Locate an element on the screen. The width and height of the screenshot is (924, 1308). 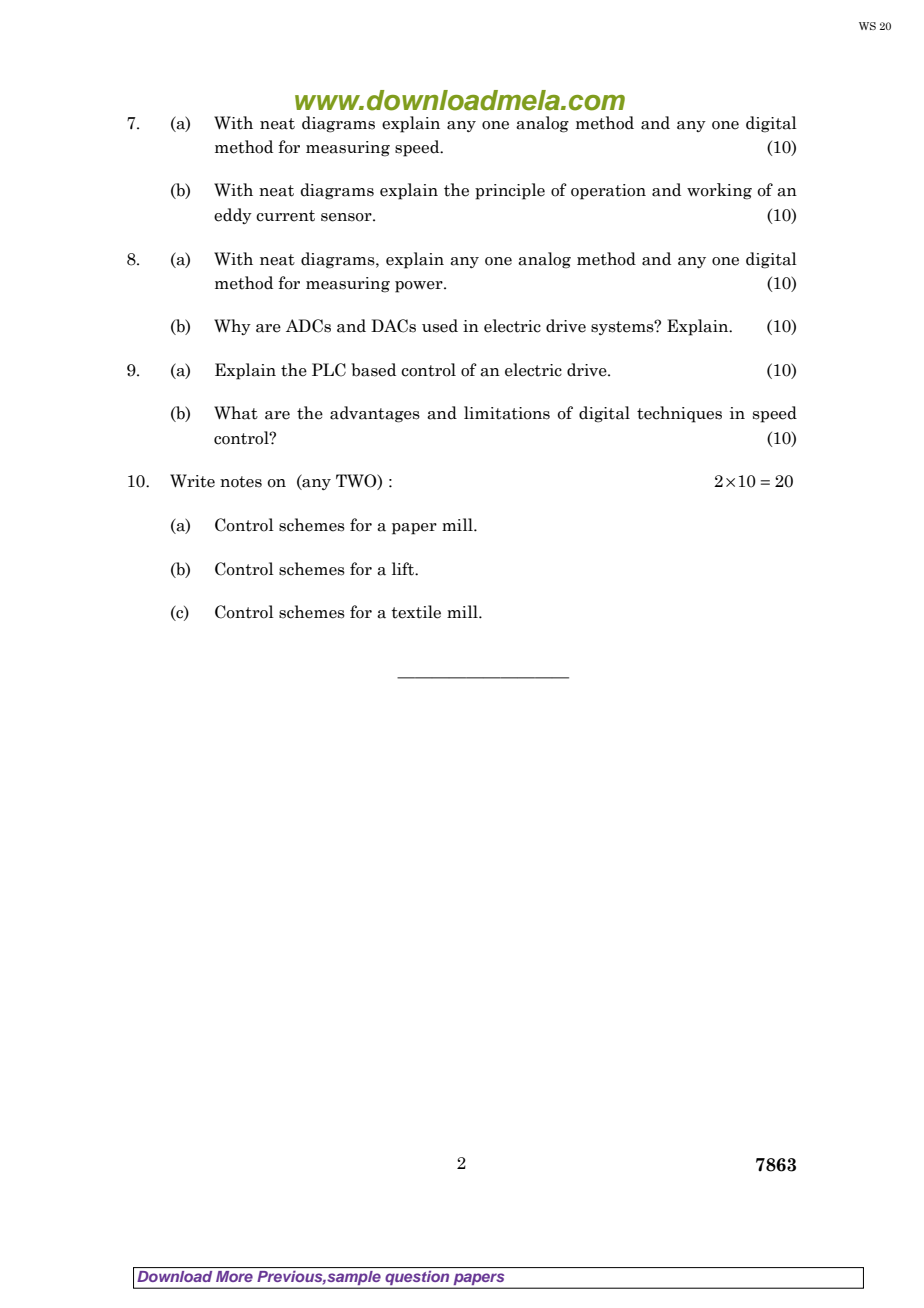
principle is located at coordinates (510, 191).
